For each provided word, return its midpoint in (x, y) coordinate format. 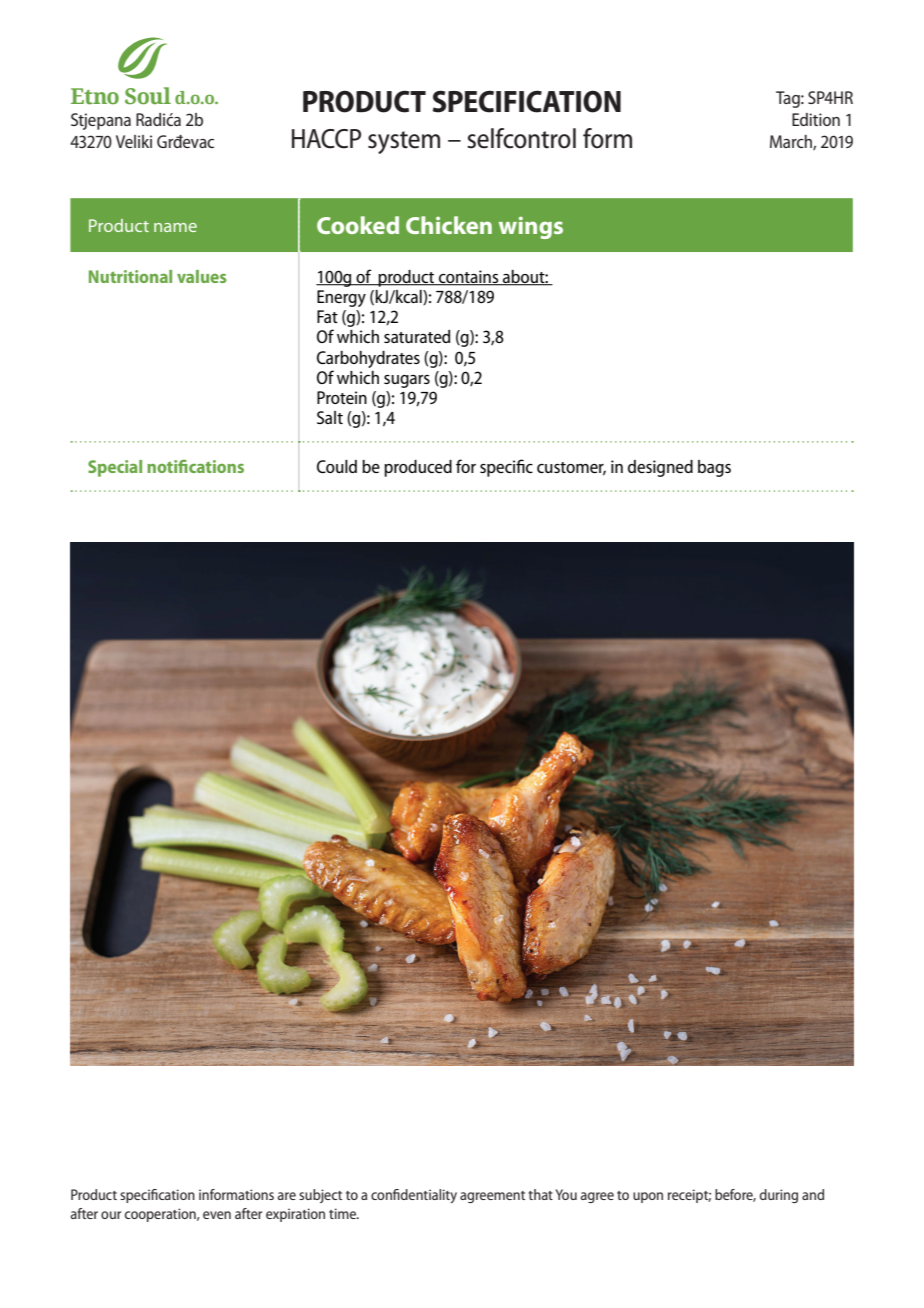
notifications (195, 466)
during (779, 1196)
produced (418, 468)
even (217, 1215)
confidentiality (414, 1196)
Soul (148, 96)
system (404, 142)
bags (714, 468)
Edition (816, 119)
